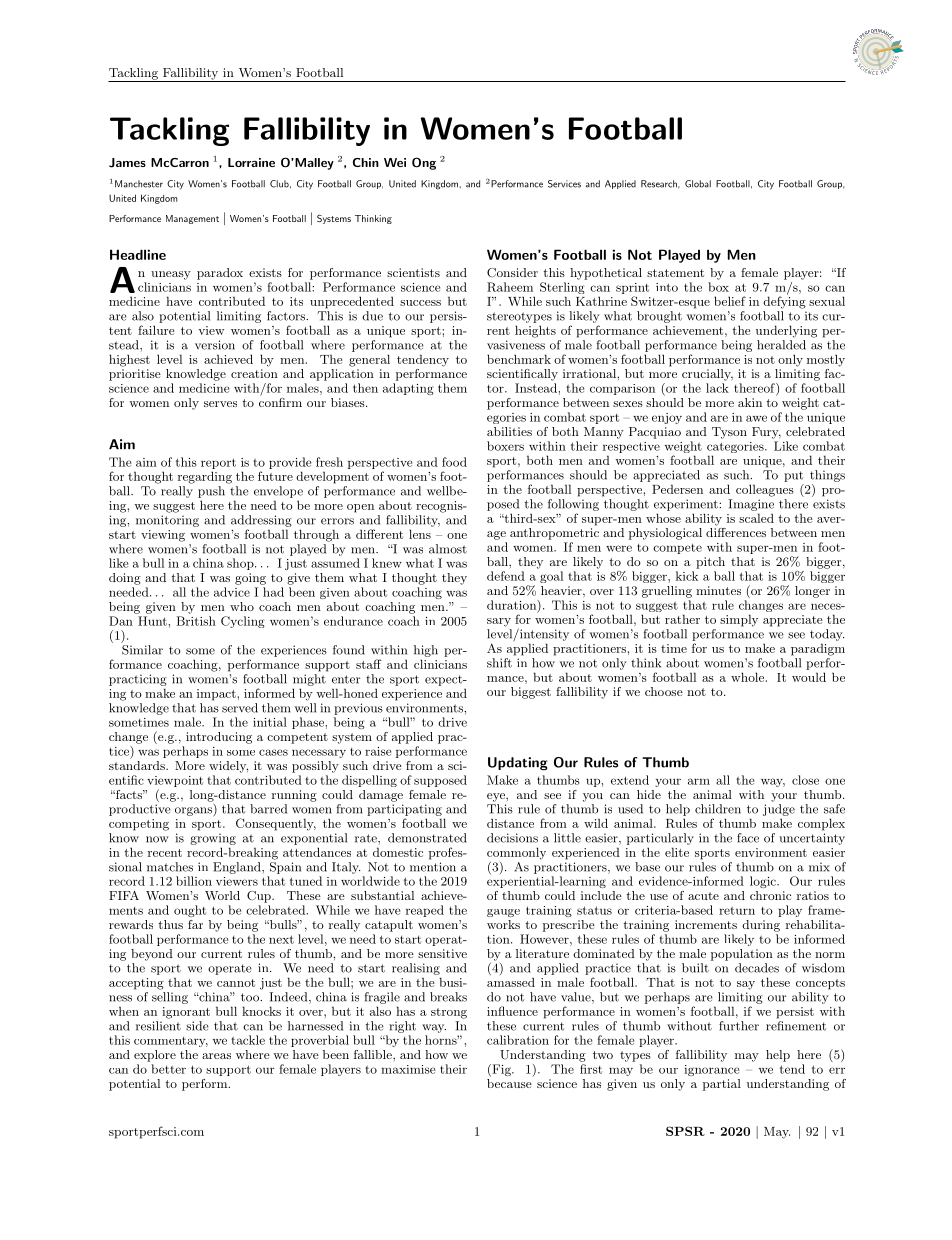 This screenshot has height=1240, width=952. Describe the element at coordinates (509, 431) in the screenshot. I see `abilities` at that location.
